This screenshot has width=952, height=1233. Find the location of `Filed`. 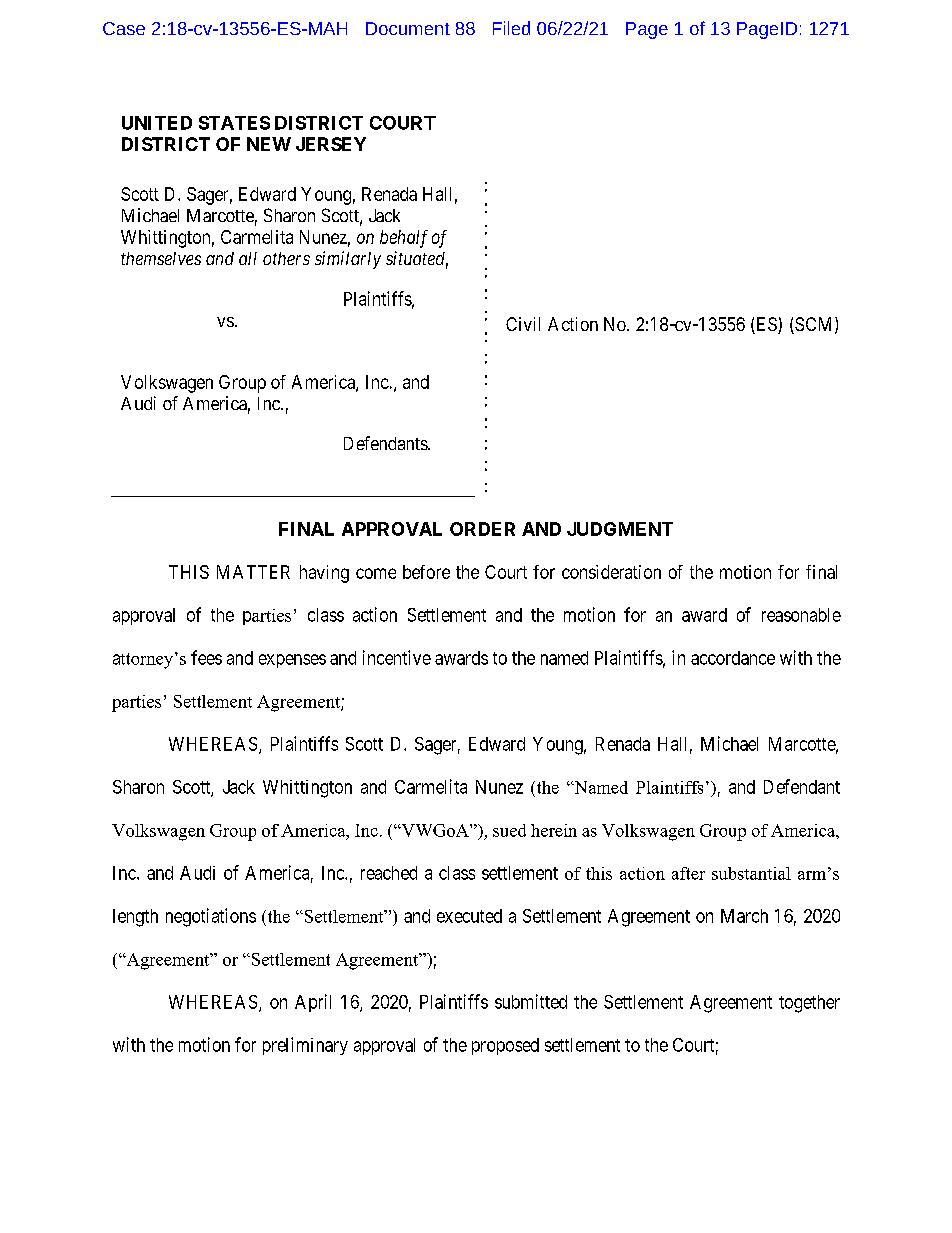

Filed is located at coordinates (511, 28).
